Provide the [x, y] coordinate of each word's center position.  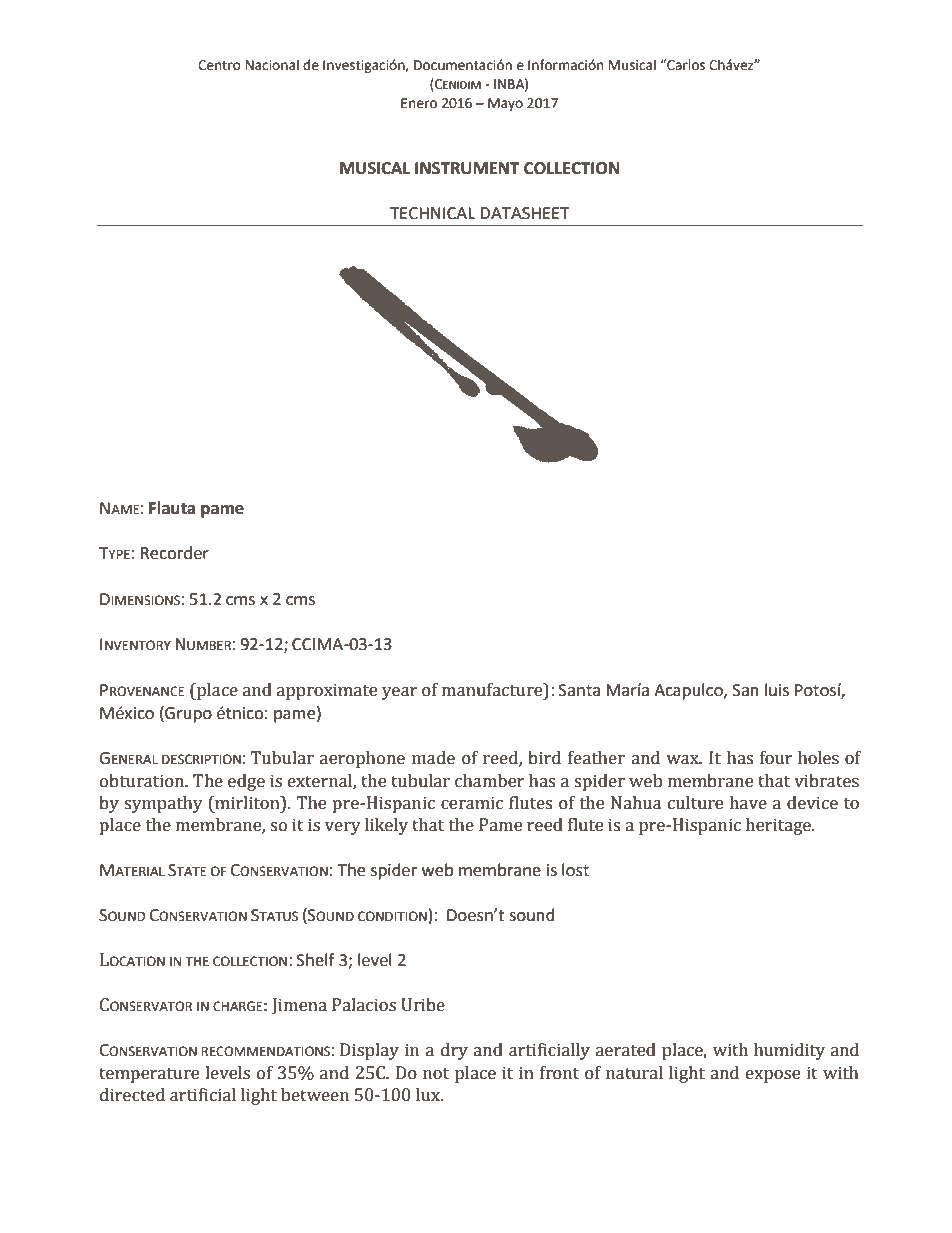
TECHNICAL [432, 213]
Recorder [175, 553]
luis [777, 690]
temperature [149, 1075]
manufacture [493, 691]
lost [575, 870]
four [776, 758]
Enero [419, 103]
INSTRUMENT [467, 168]
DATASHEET [524, 213]
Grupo [187, 714]
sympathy [163, 804]
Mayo [505, 104]
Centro [219, 65]
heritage [779, 826]
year [400, 693]
